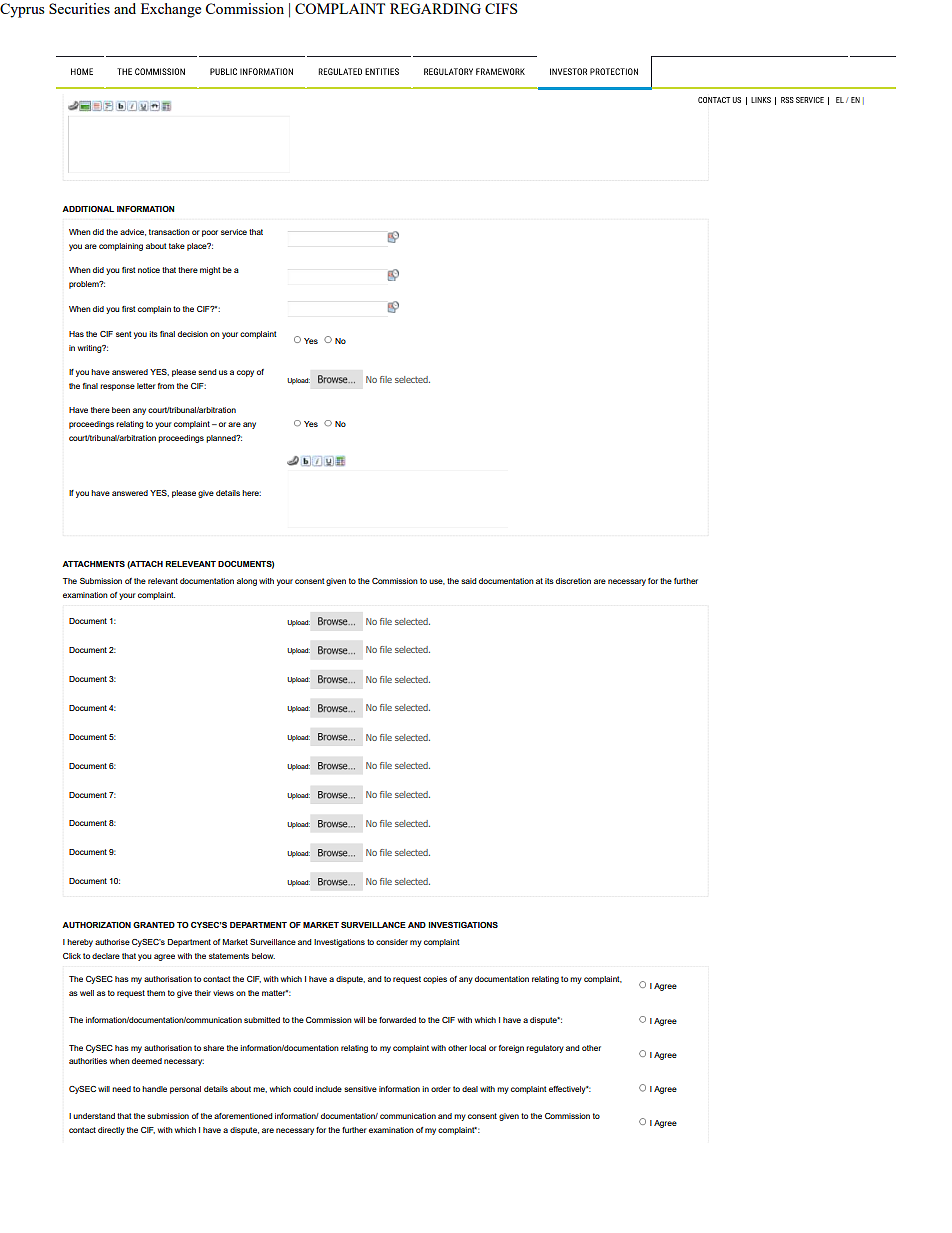  What do you see at coordinates (163, 581) in the page?
I see `relevant` at bounding box center [163, 581].
